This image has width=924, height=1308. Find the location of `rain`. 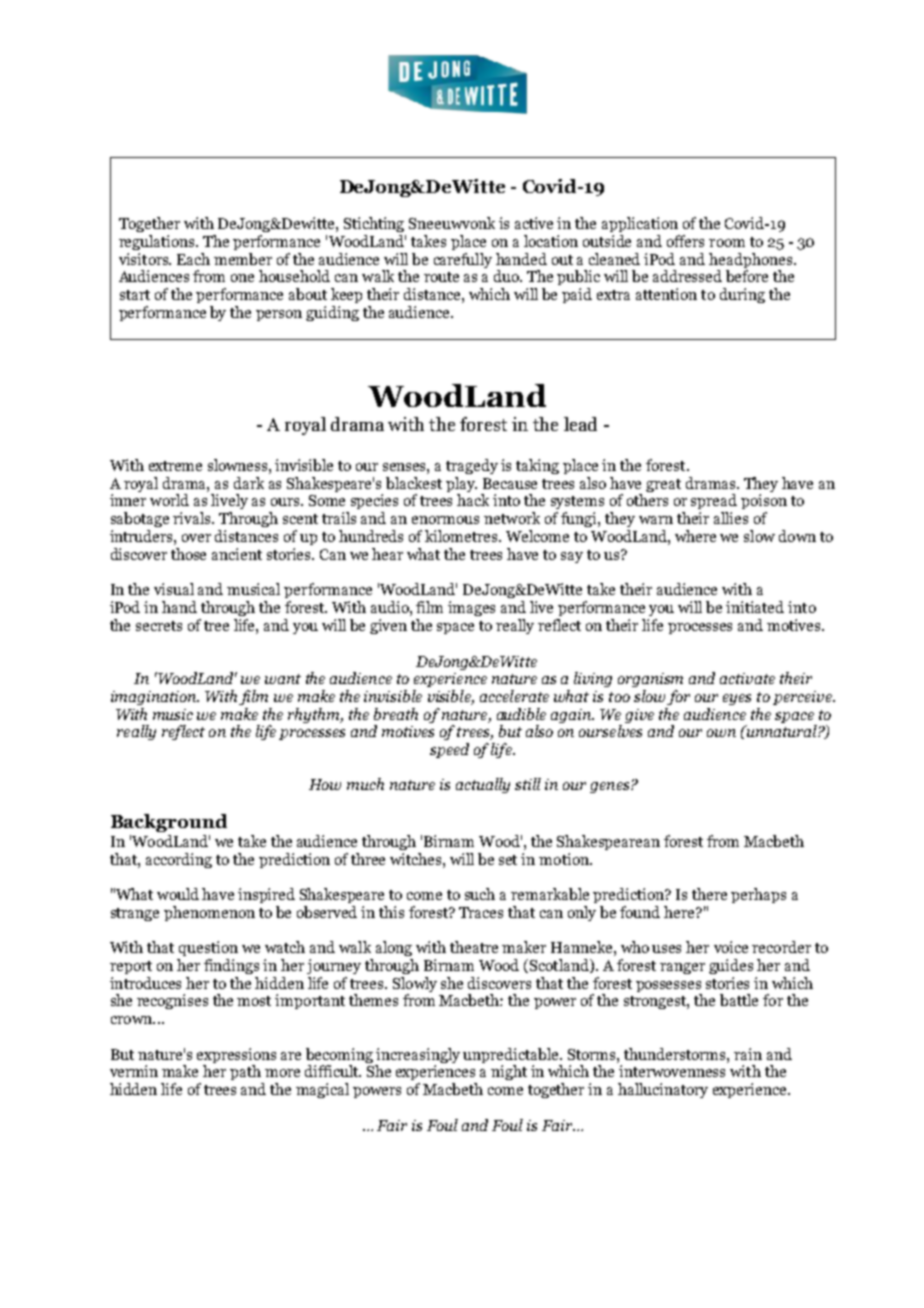

rain is located at coordinates (748, 1054).
